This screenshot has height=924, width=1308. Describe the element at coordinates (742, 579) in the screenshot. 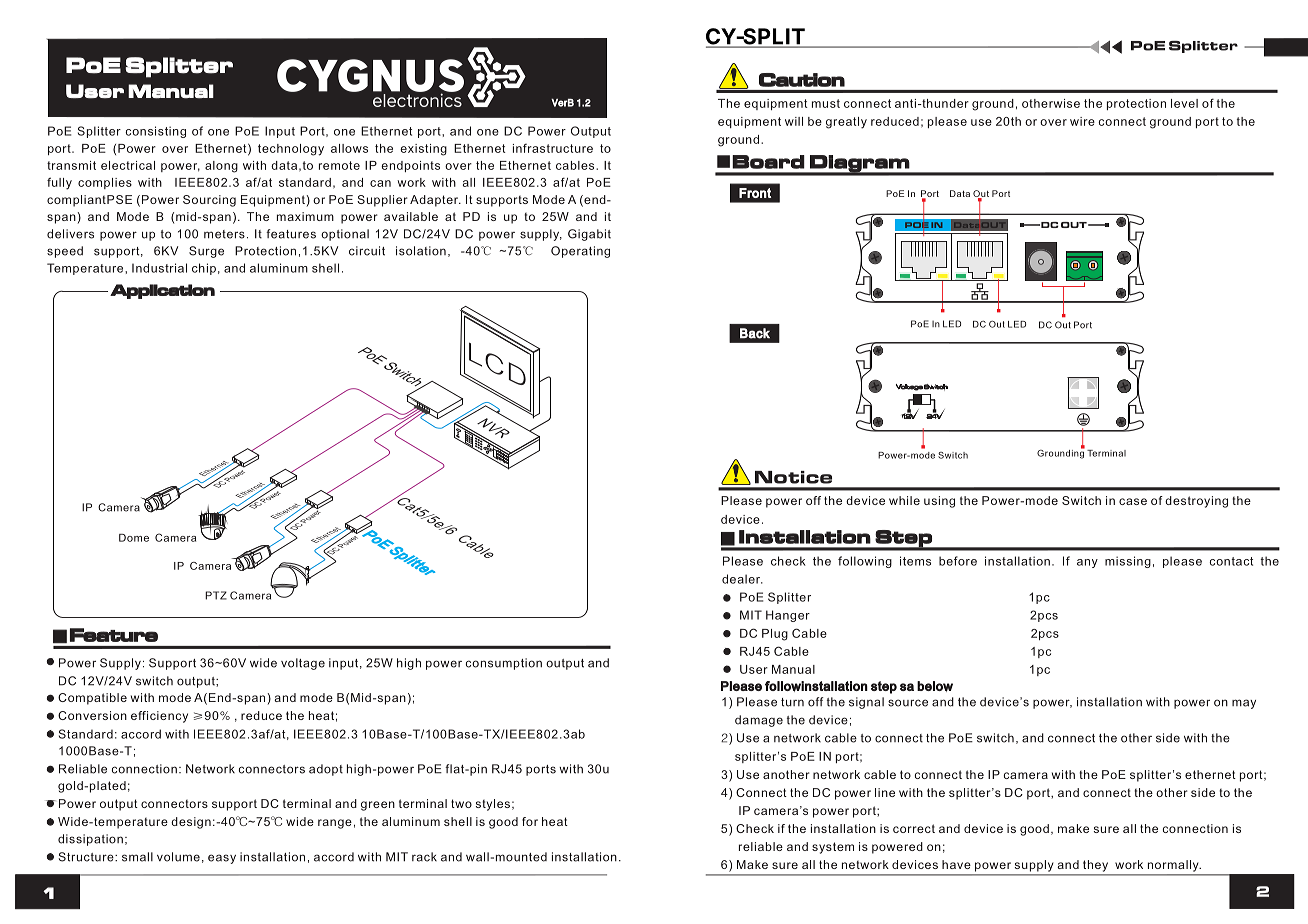

I see `dealer` at that location.
